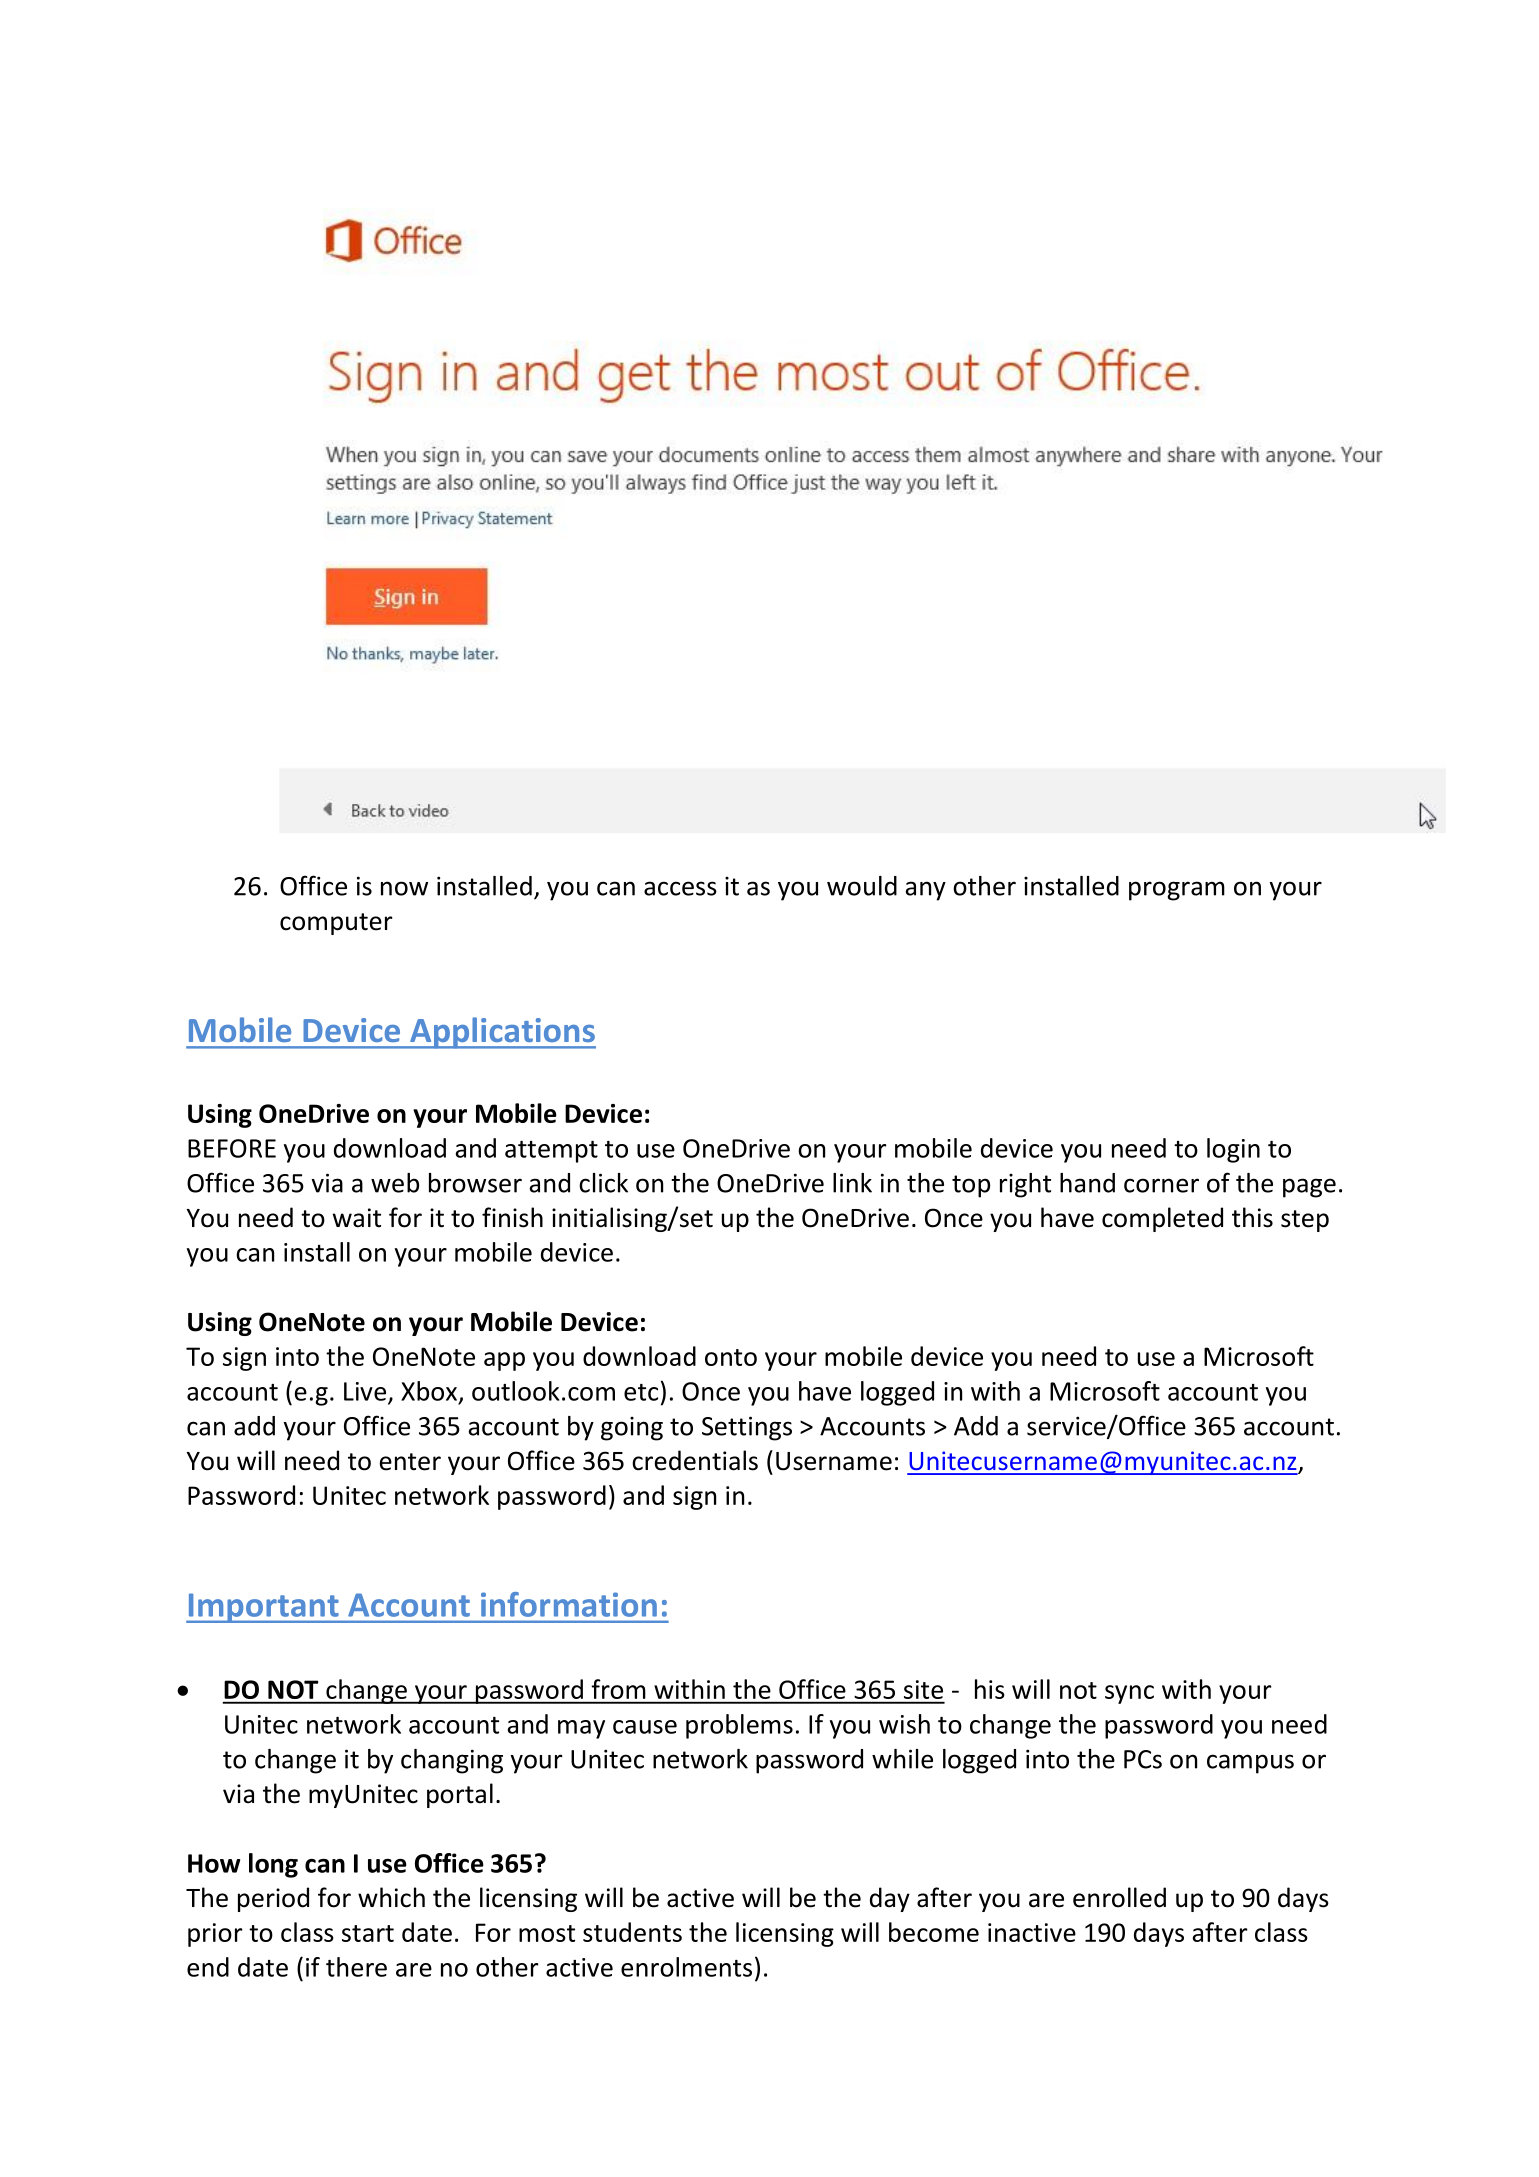  I want to click on completed, so click(1162, 1219).
